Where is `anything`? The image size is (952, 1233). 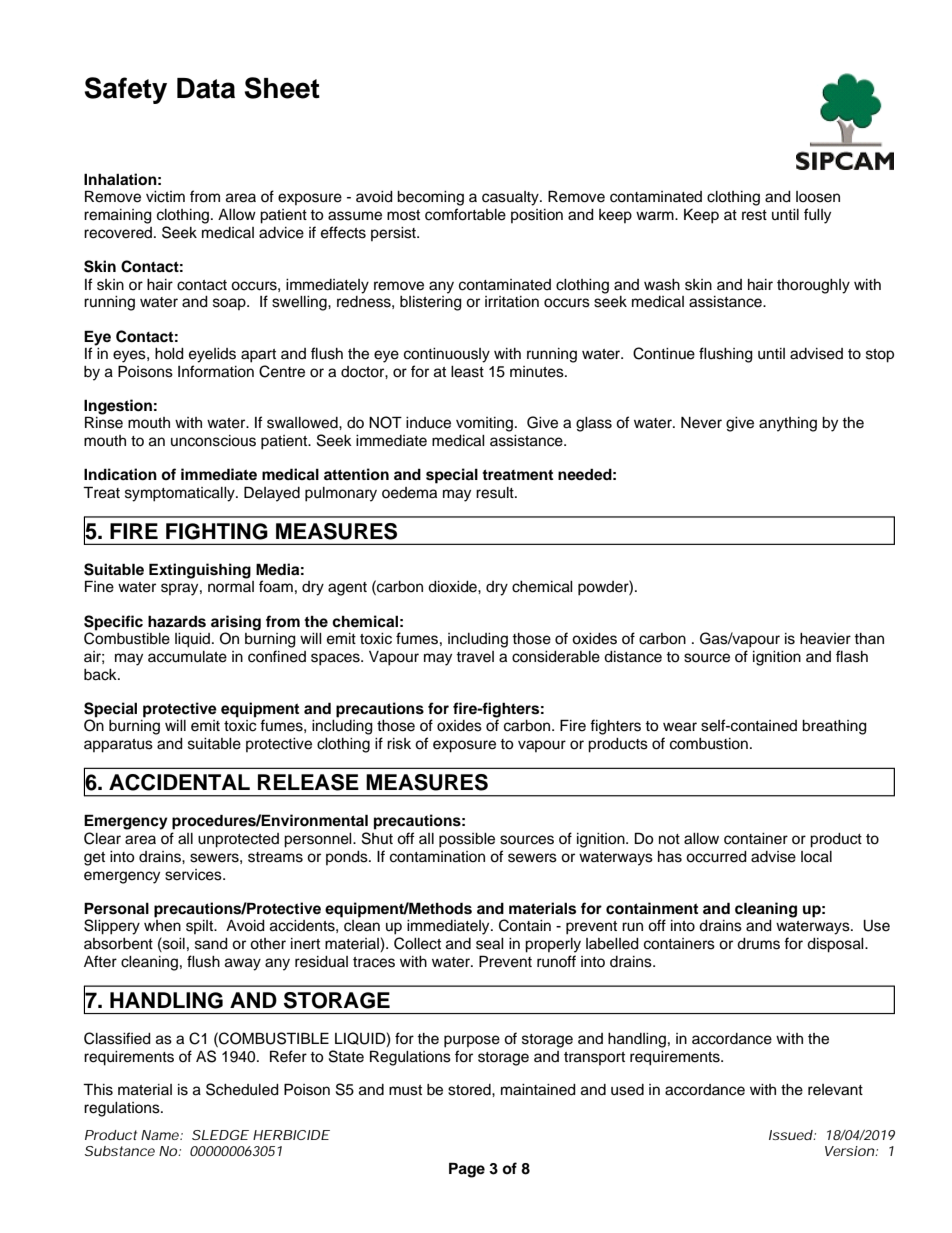 anything is located at coordinates (788, 424).
